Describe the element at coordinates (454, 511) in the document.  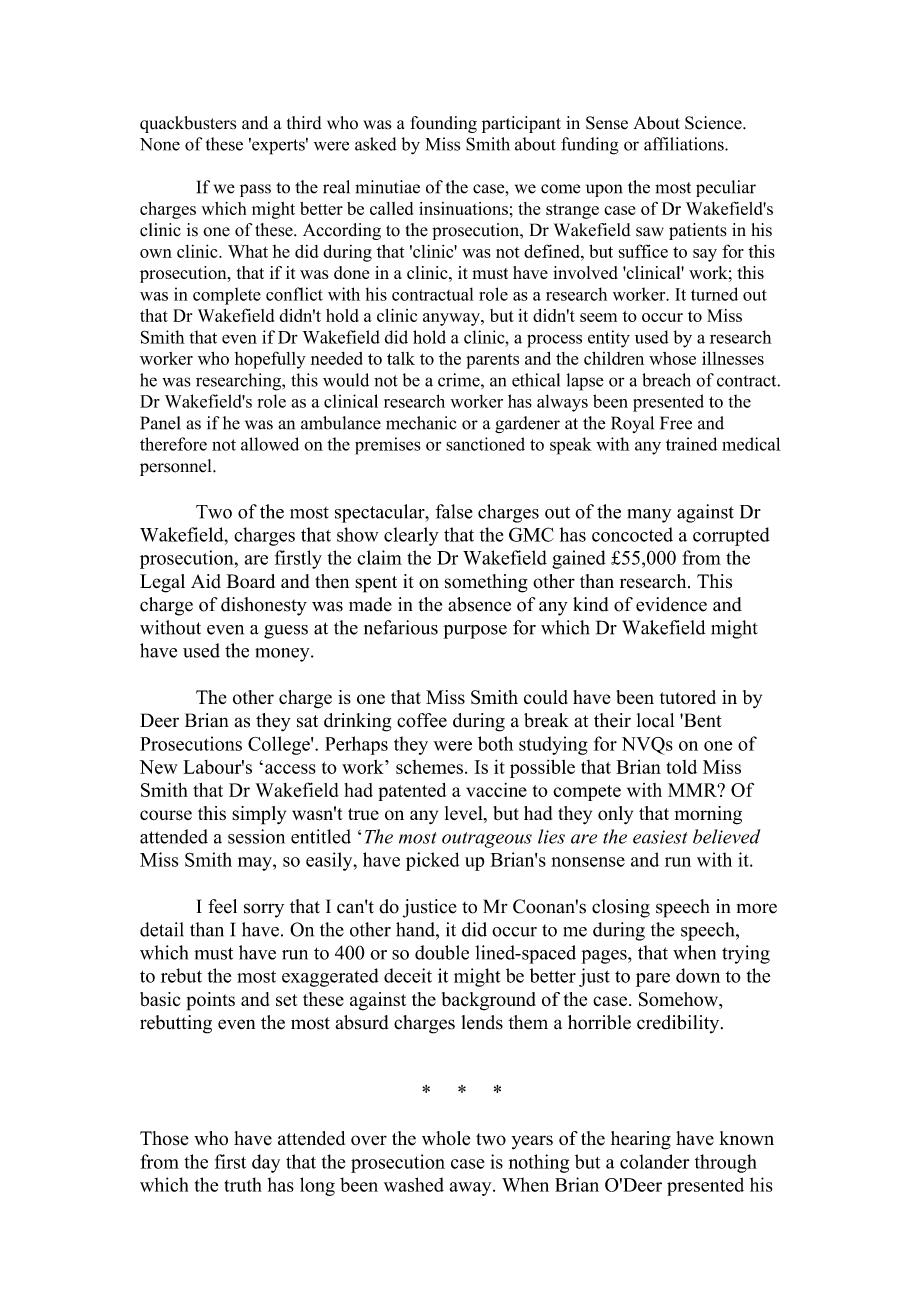
I see `false` at that location.
